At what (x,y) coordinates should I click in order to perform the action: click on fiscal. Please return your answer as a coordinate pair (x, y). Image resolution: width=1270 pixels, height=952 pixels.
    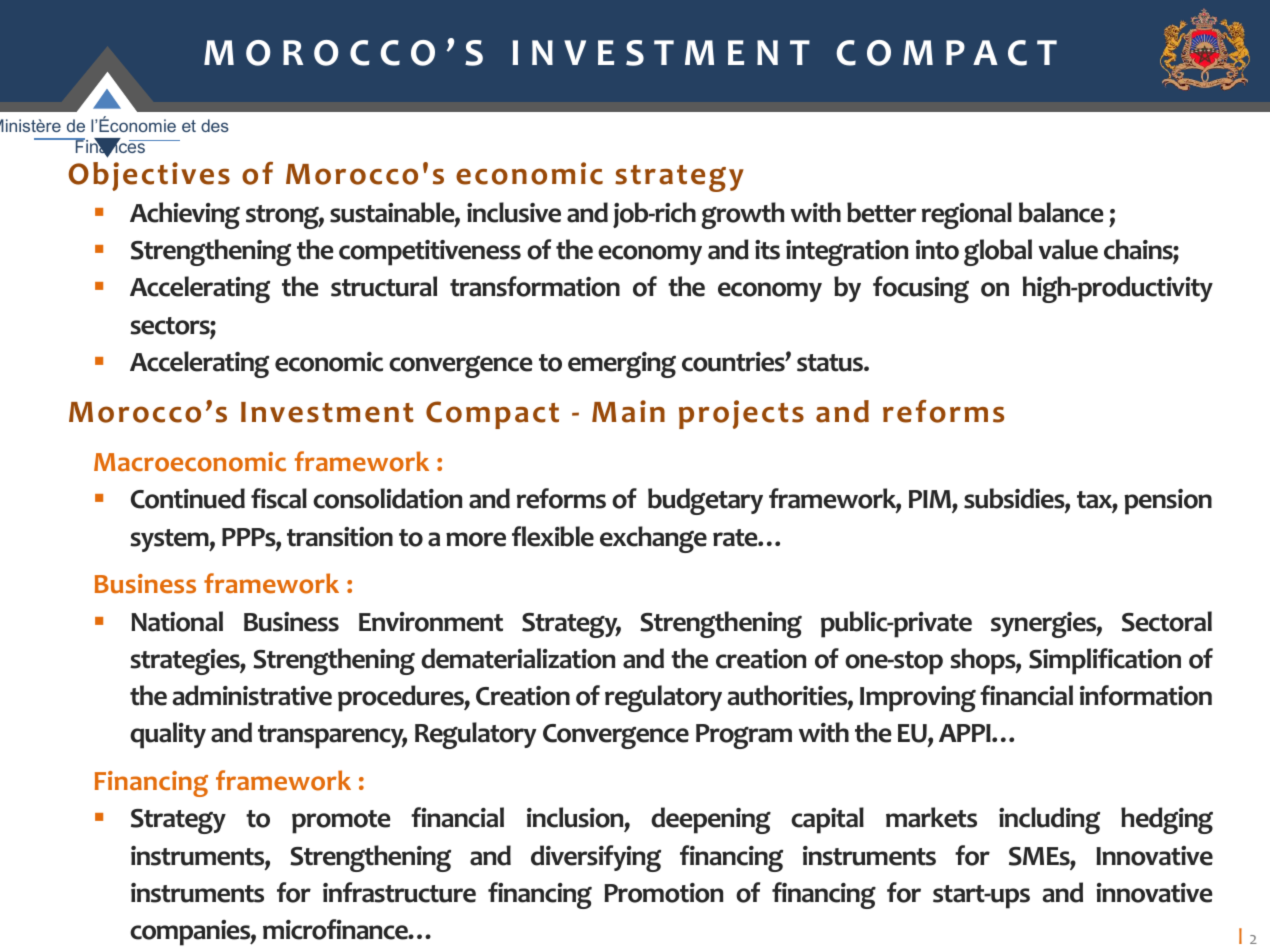
    Looking at the image, I should click on (279, 498).
